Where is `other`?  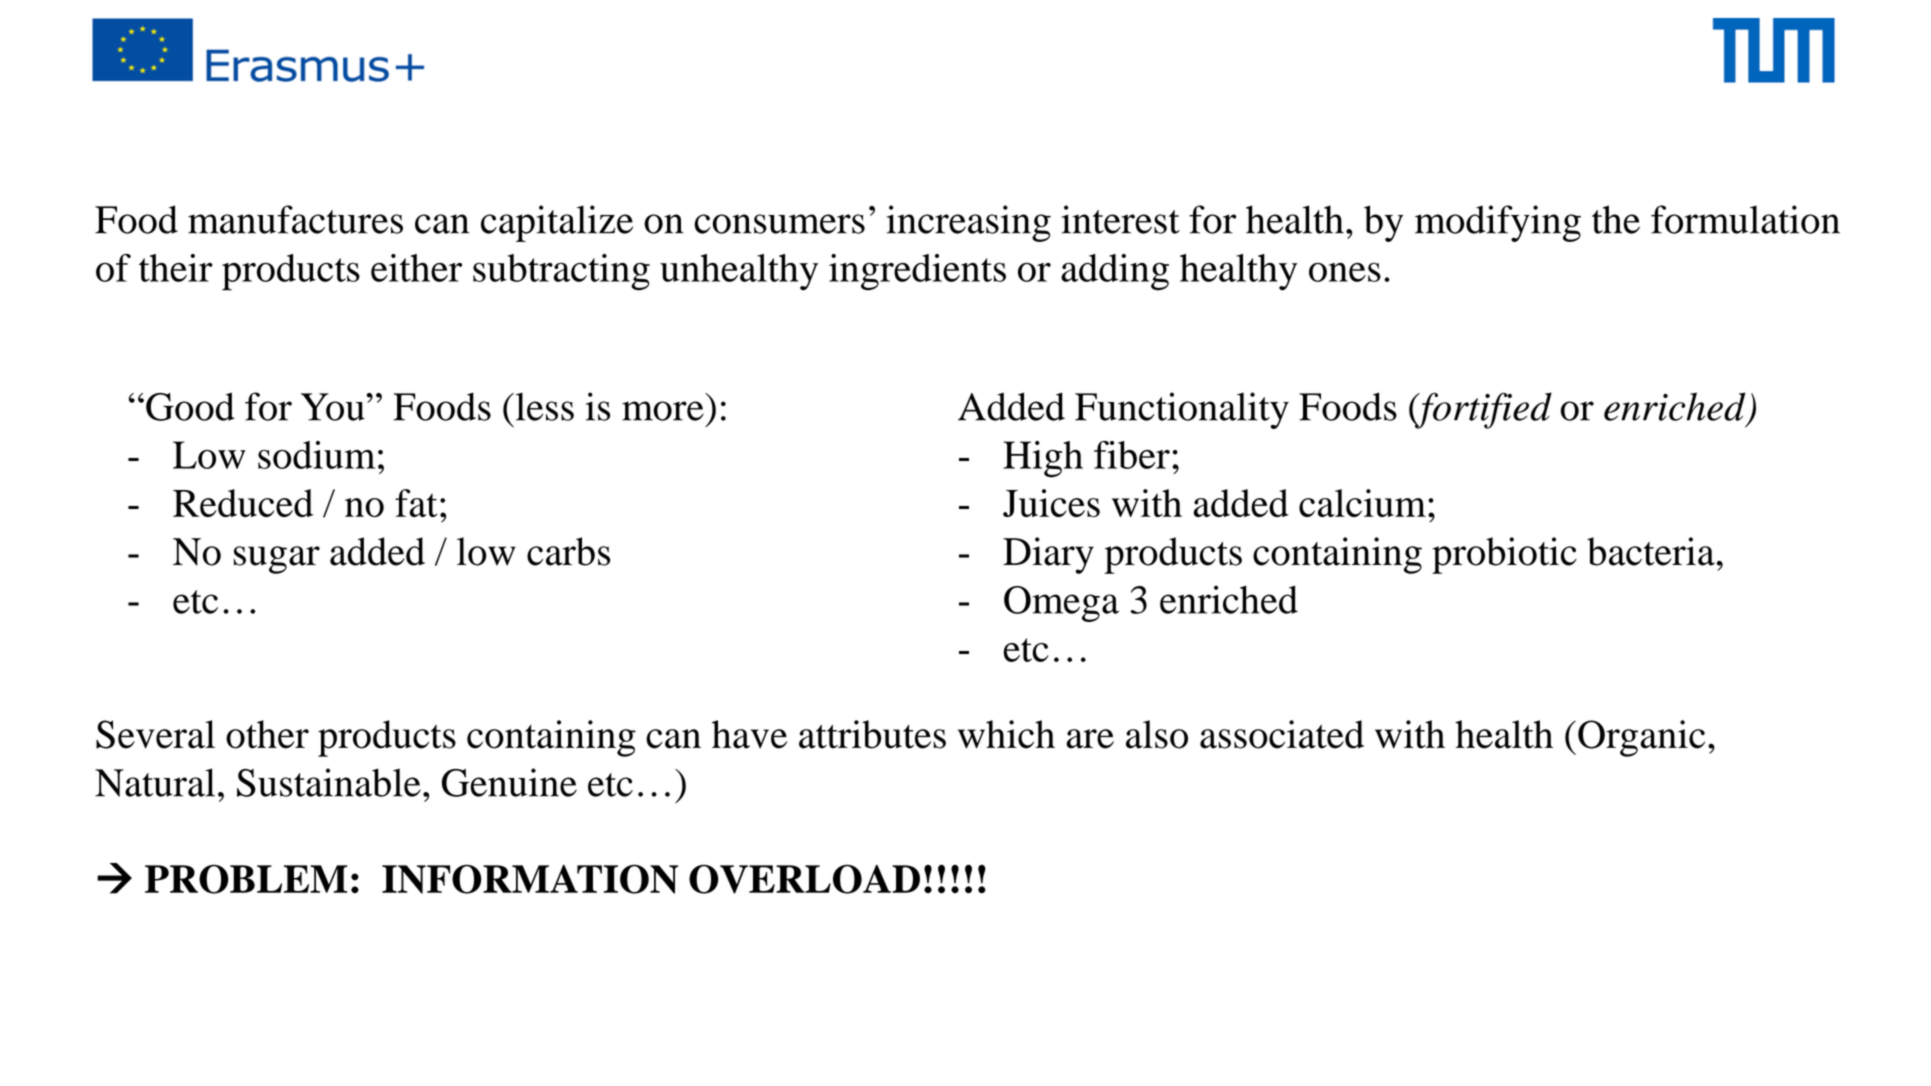 other is located at coordinates (267, 734).
